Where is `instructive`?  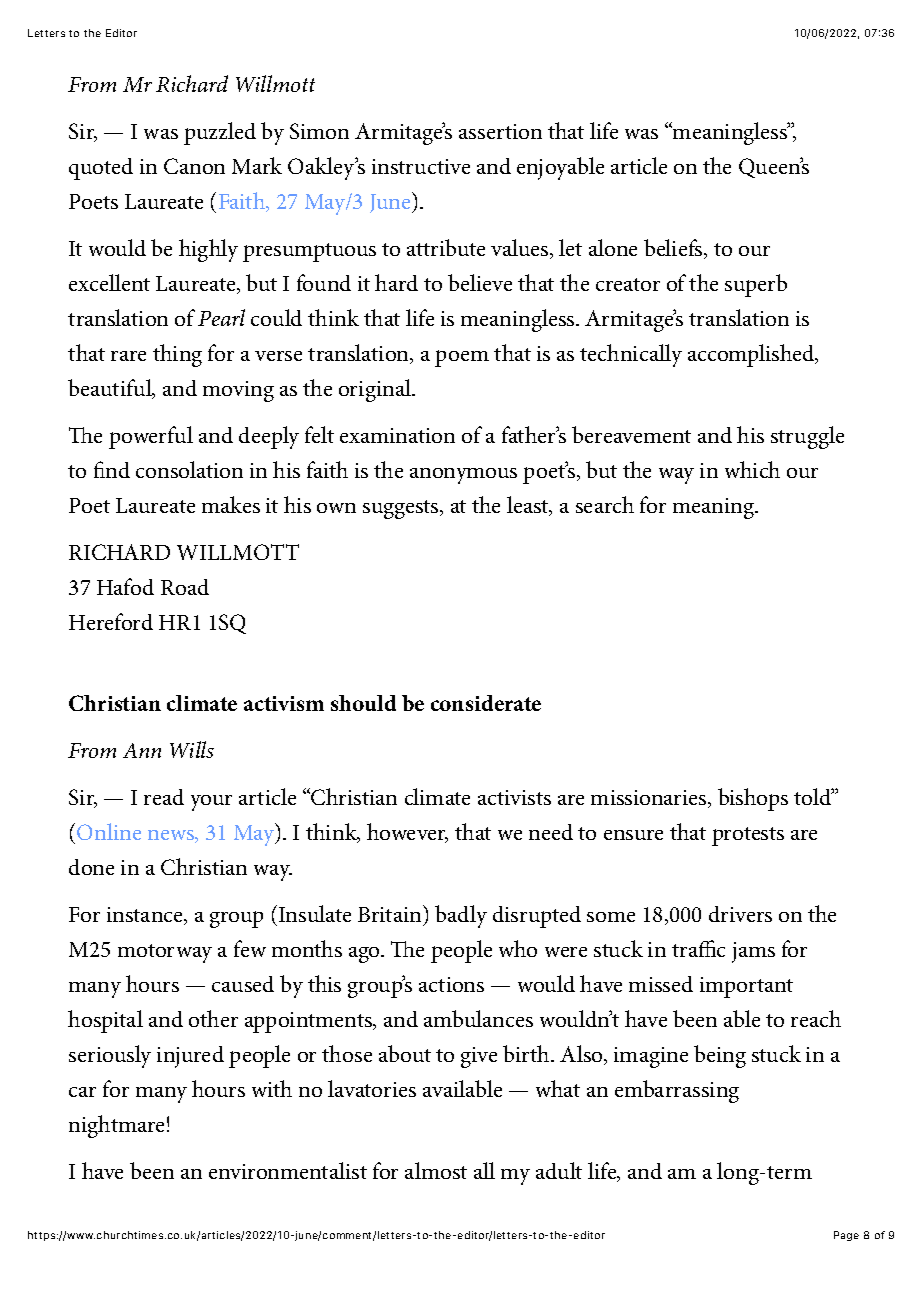 instructive is located at coordinates (421, 166).
